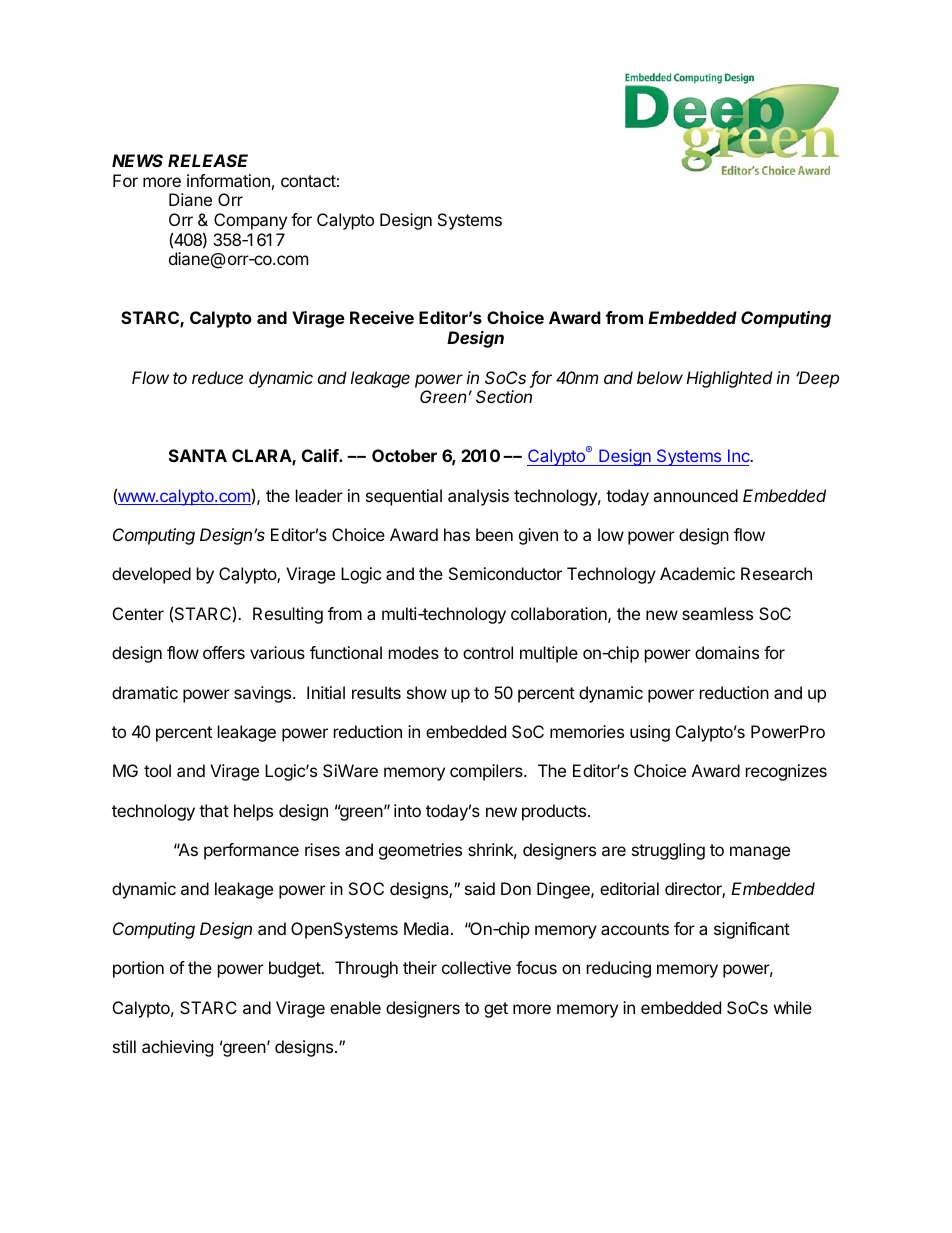 The height and width of the document is (1233, 952). Describe the element at coordinates (650, 733) in the document. I see `using` at that location.
